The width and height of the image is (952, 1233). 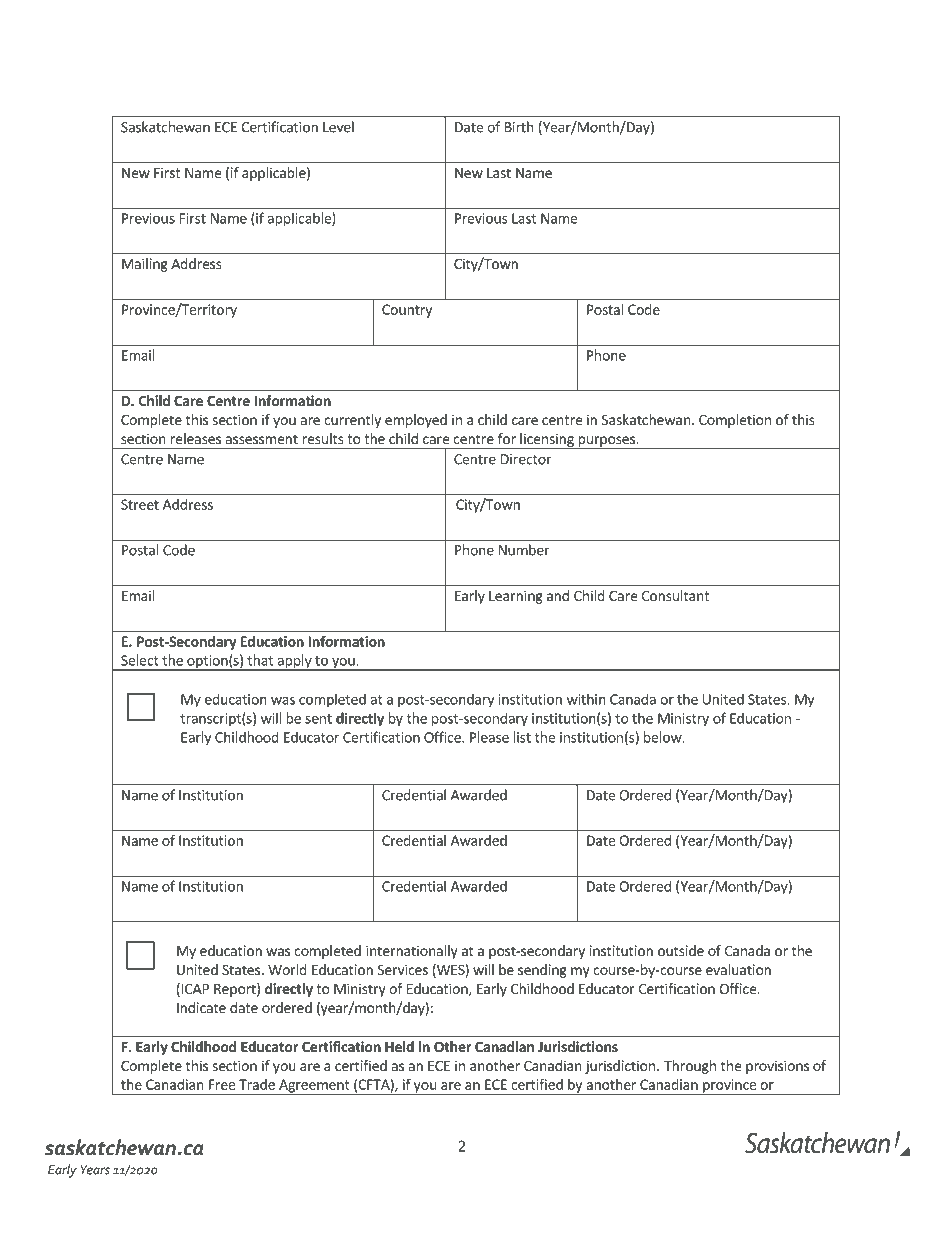 I want to click on releases, so click(x=196, y=438).
